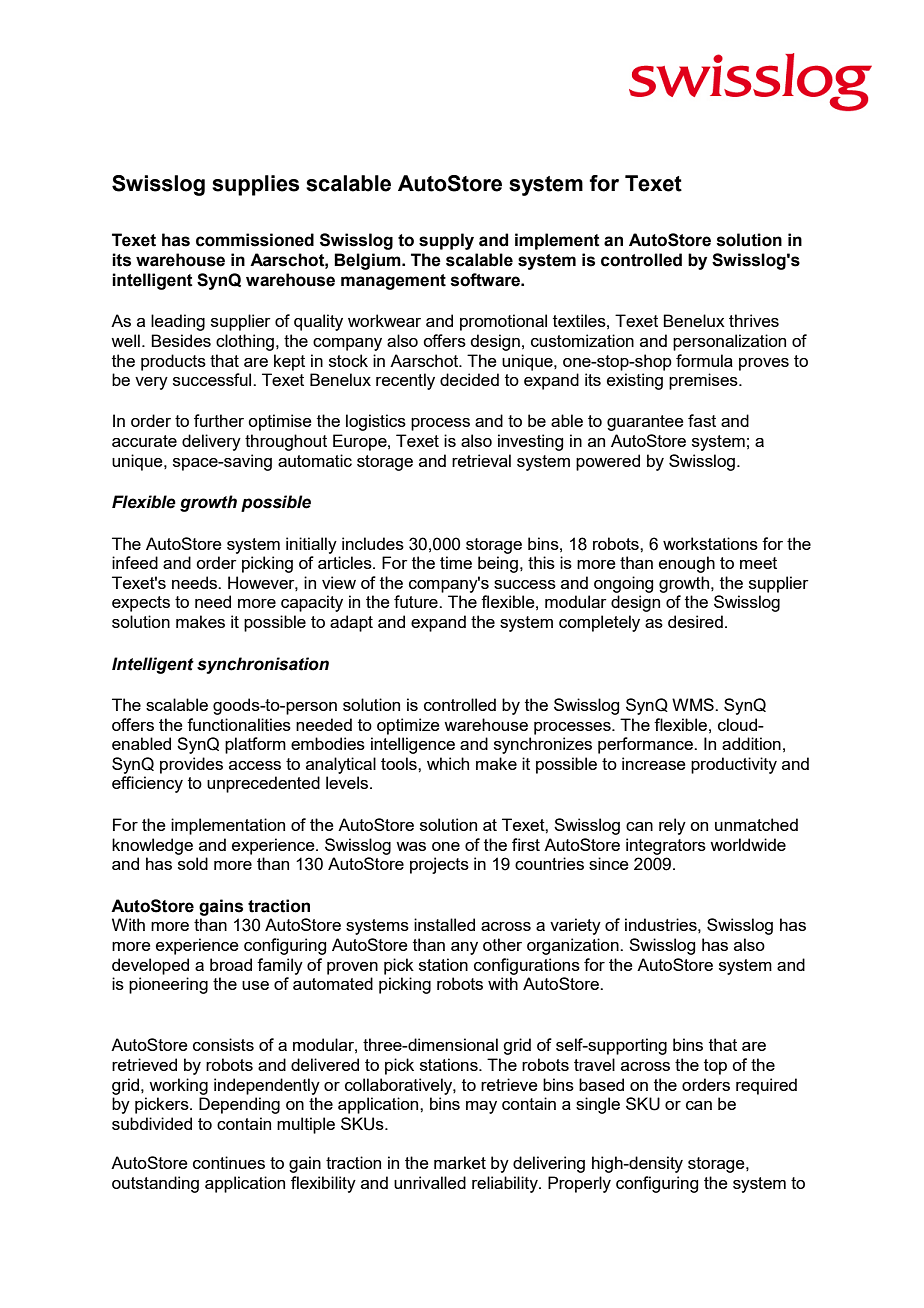 Image resolution: width=924 pixels, height=1308 pixels. What do you see at coordinates (460, 1162) in the image?
I see `market` at bounding box center [460, 1162].
